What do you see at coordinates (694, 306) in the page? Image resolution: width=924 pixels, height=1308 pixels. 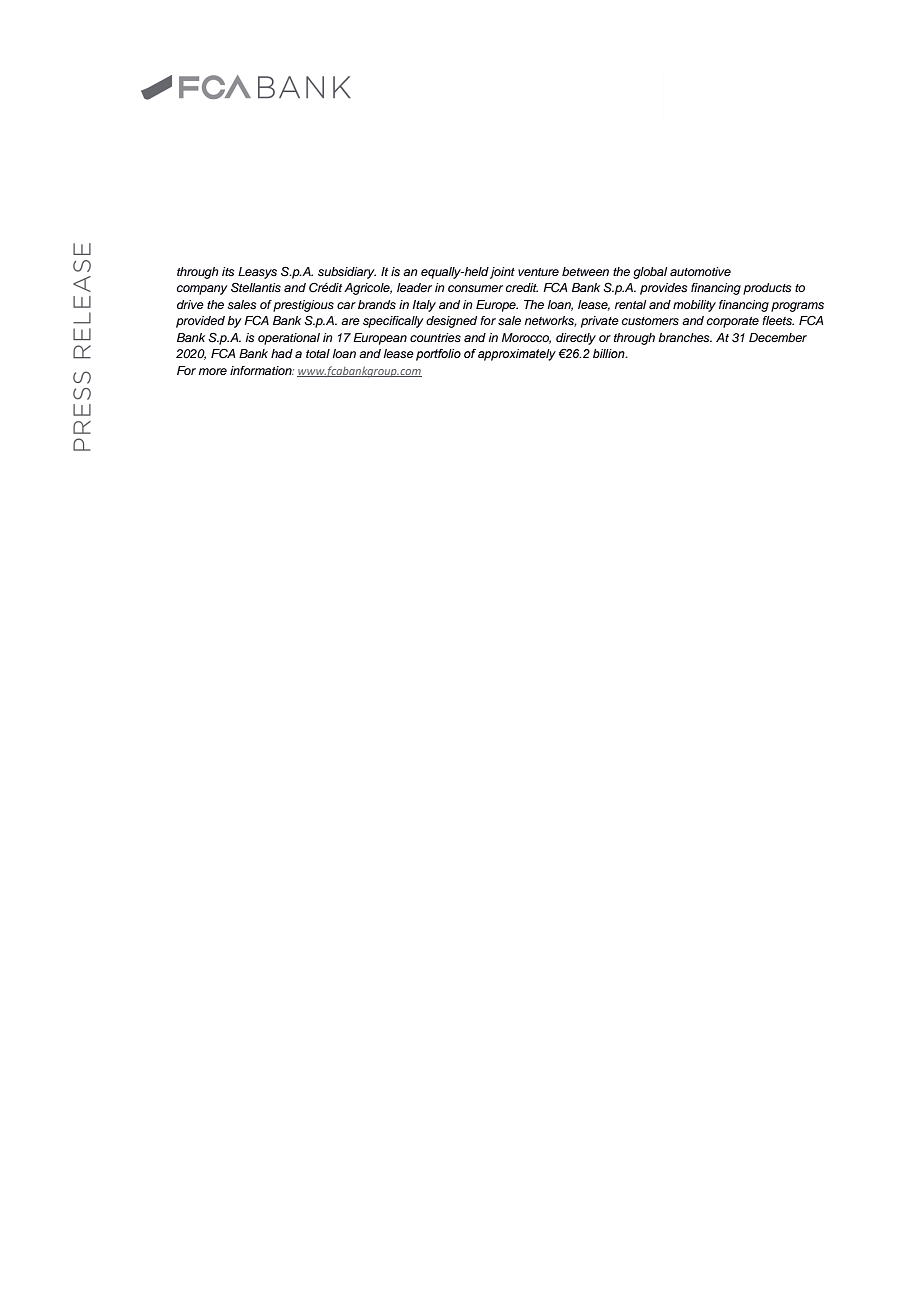 I see `mobility` at bounding box center [694, 306].
